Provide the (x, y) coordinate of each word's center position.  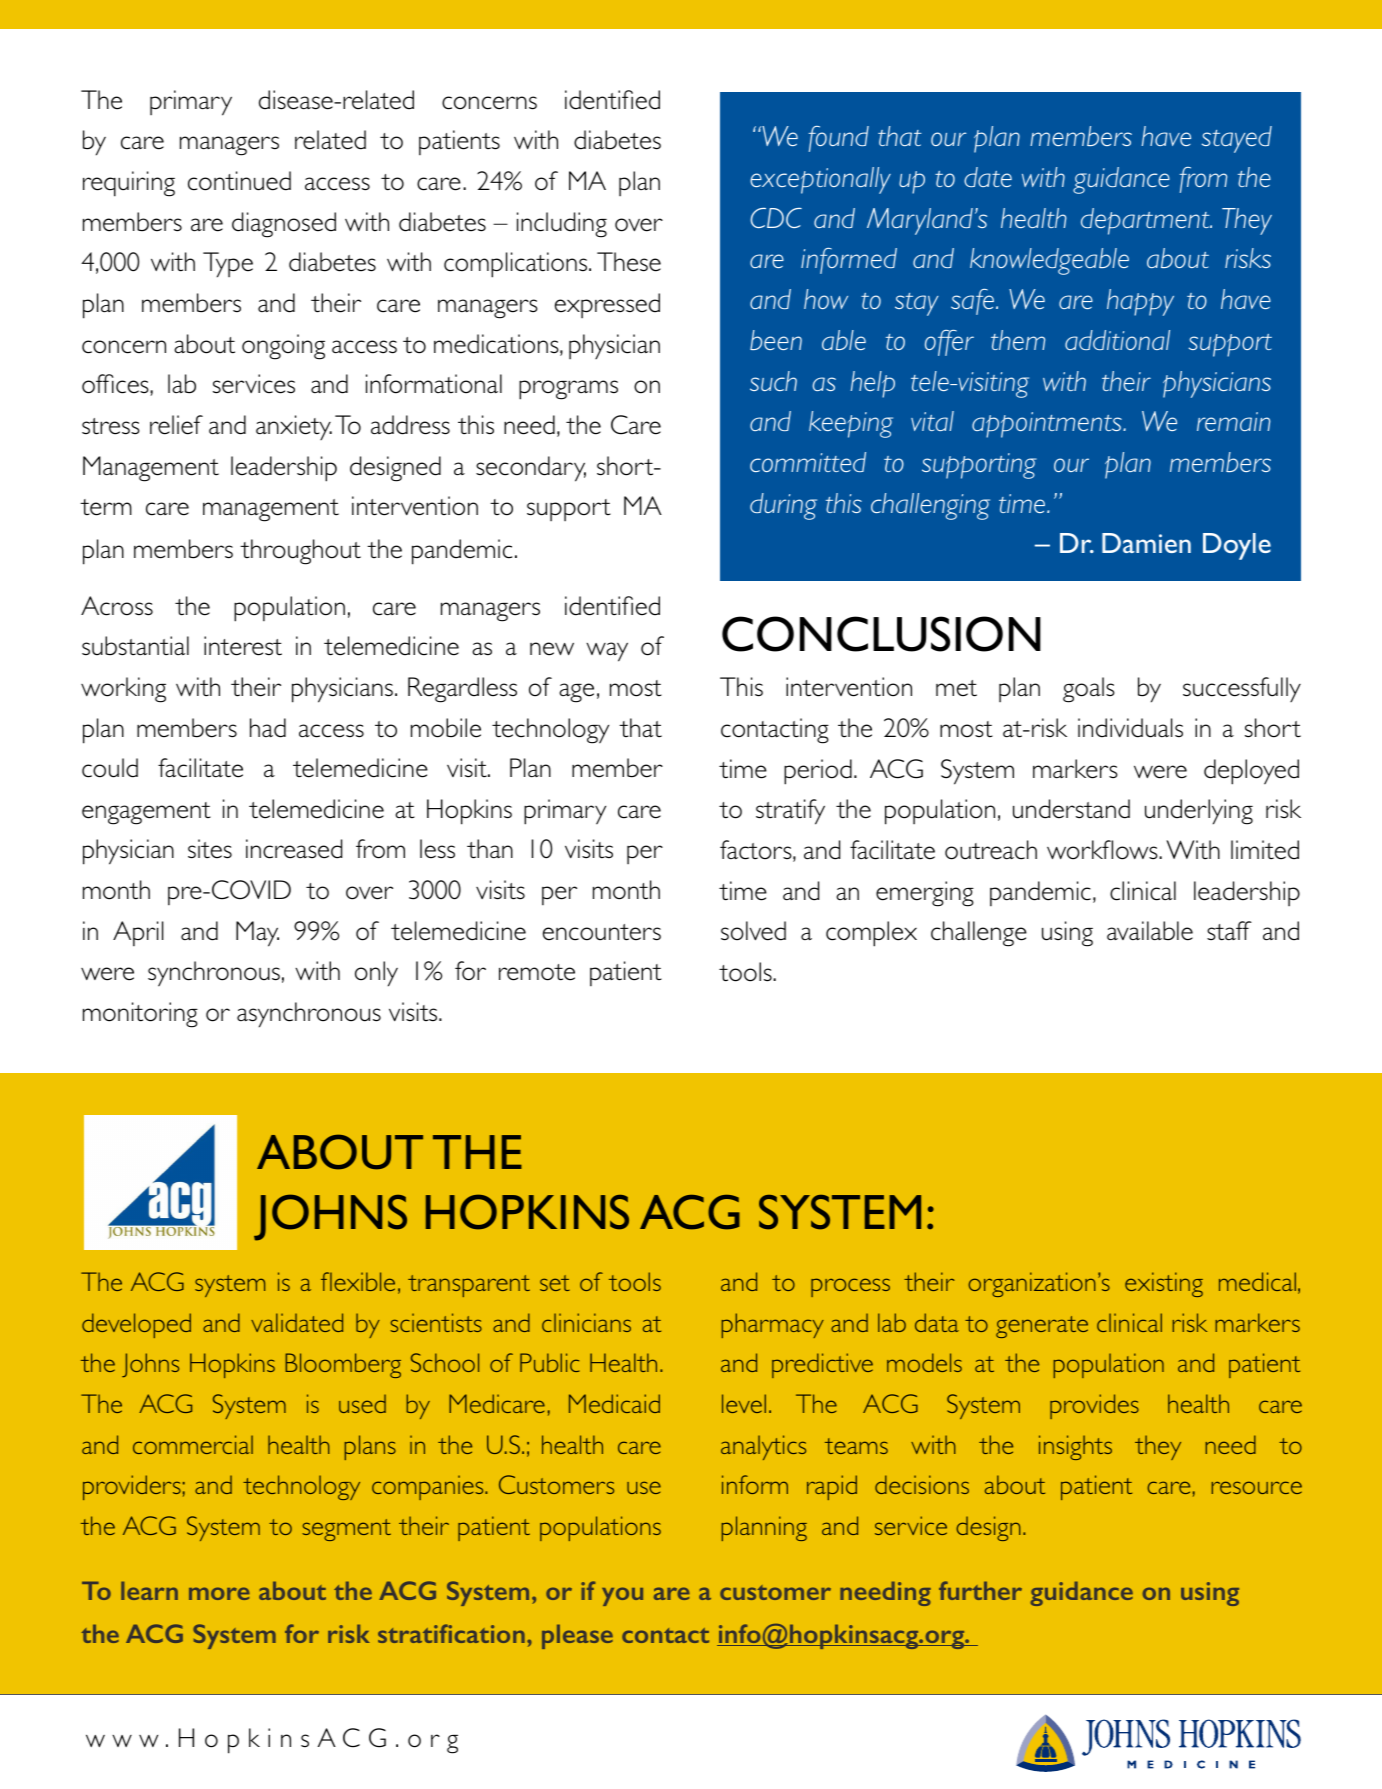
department (1146, 221)
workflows (1103, 850)
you (622, 1596)
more (219, 1593)
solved (753, 931)
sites (210, 849)
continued (239, 181)
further (980, 1590)
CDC (776, 218)
